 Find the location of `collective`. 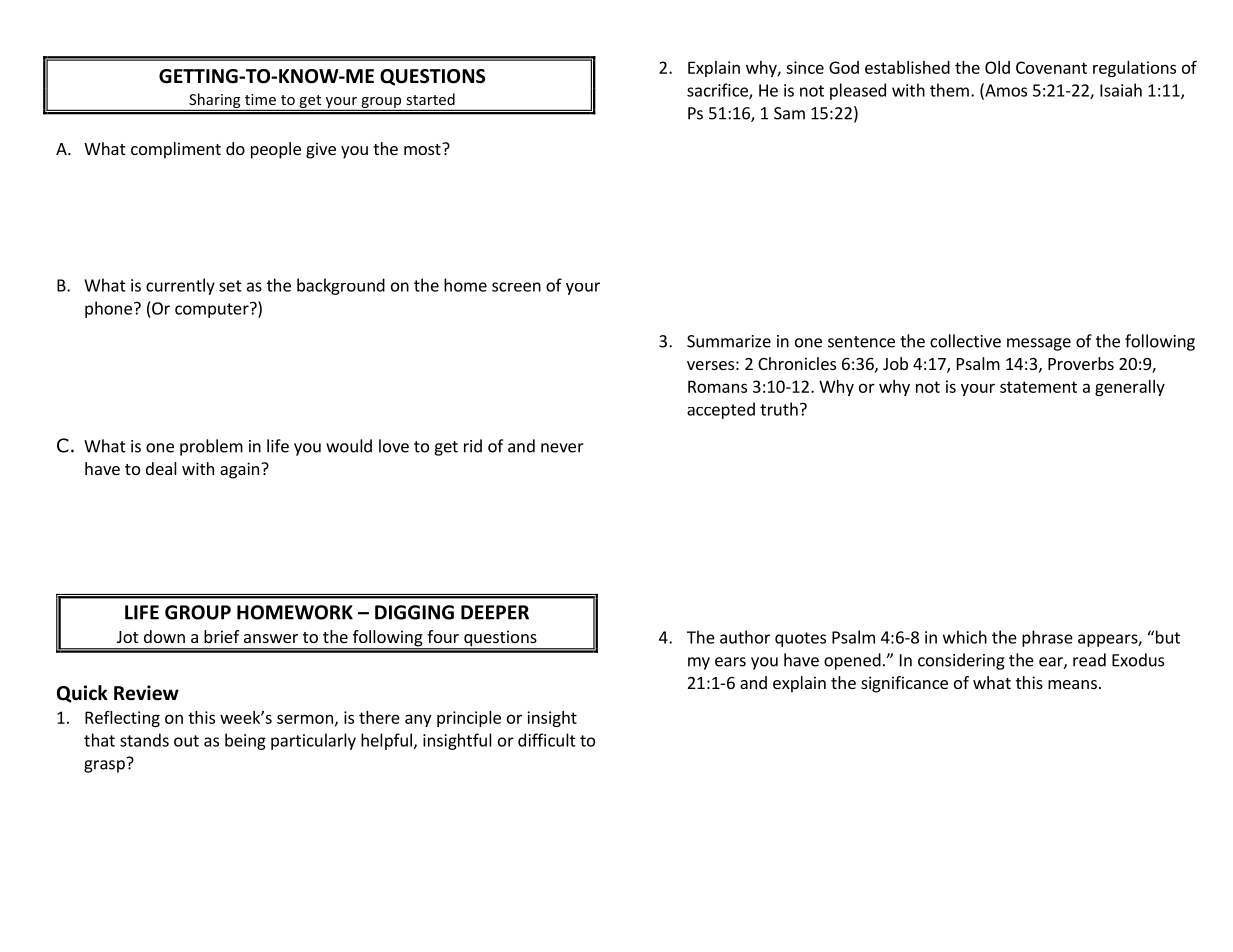

collective is located at coordinates (965, 341).
